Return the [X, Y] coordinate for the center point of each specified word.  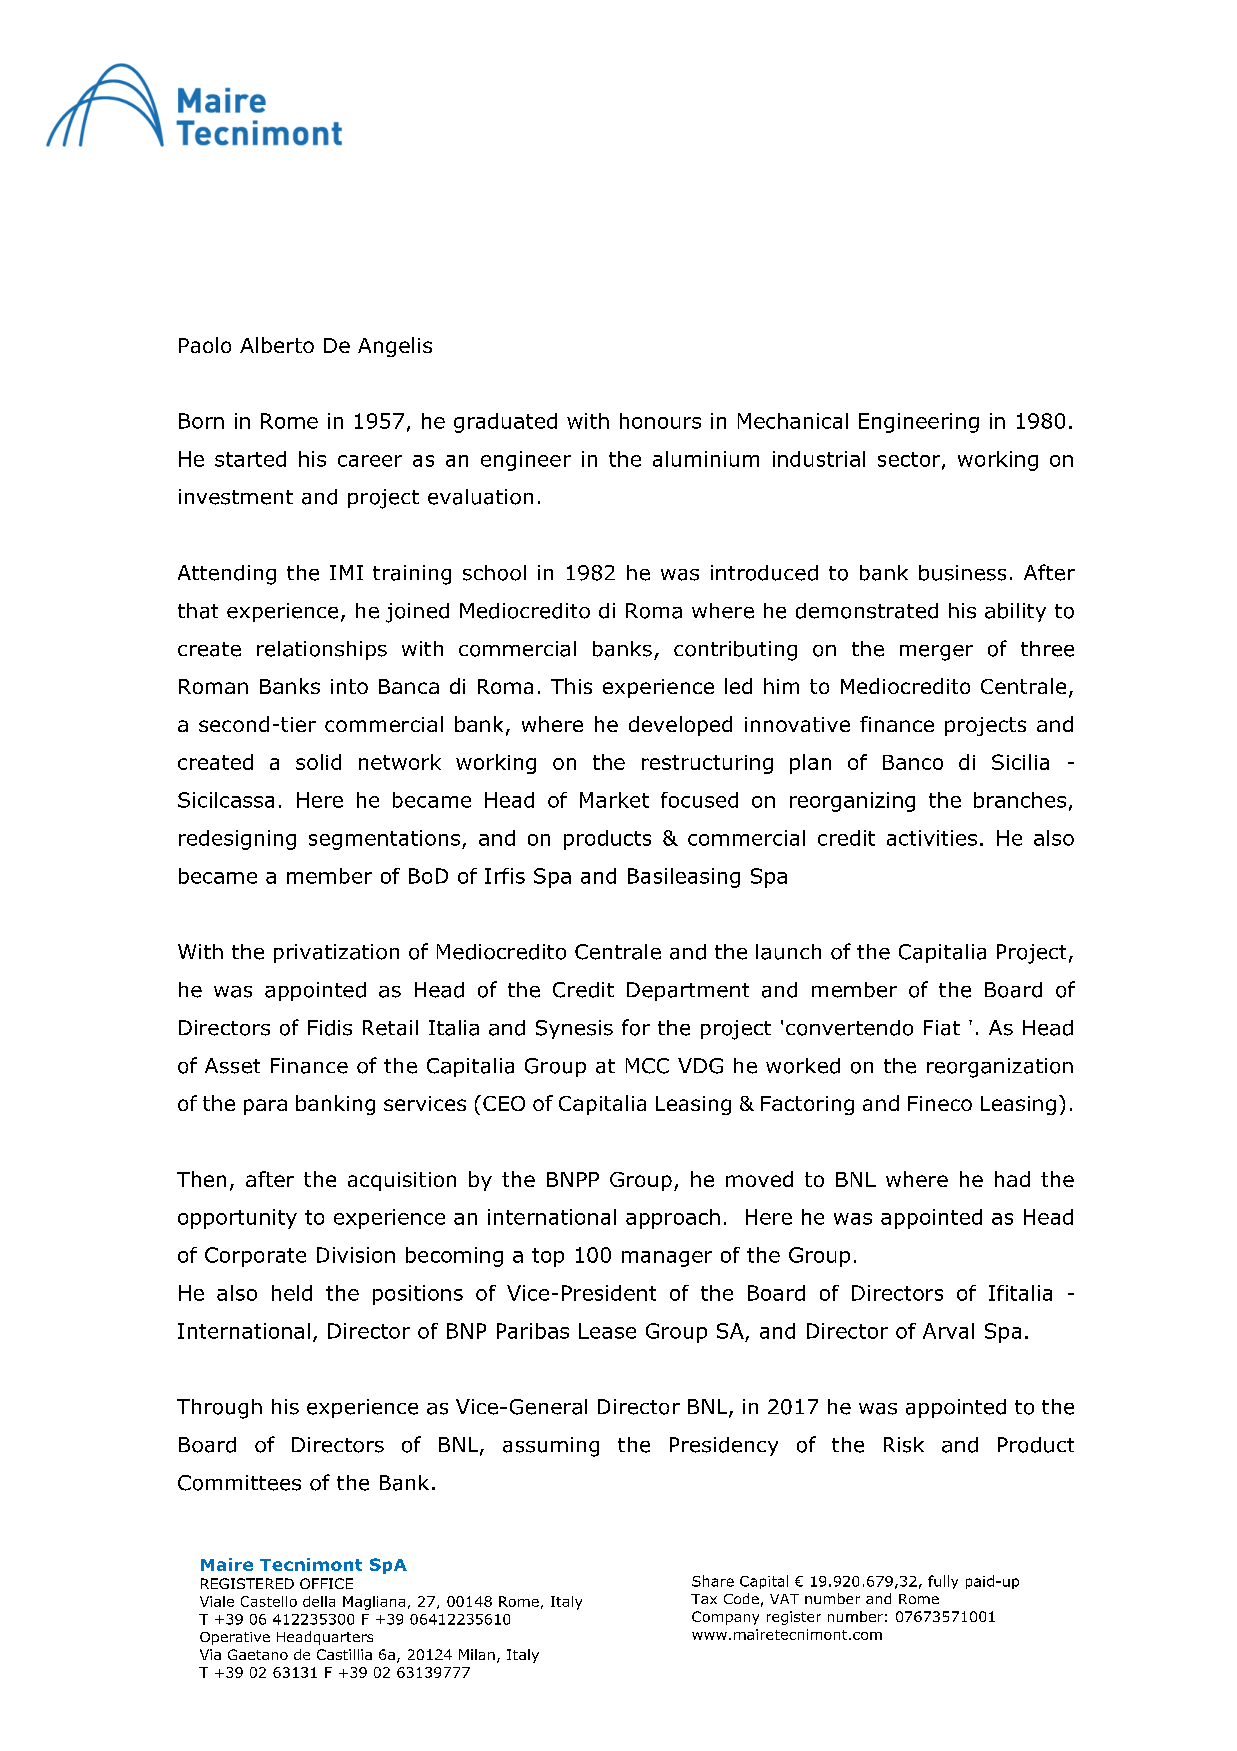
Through [219, 1409]
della [319, 1601]
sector [910, 460]
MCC [647, 1066]
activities [932, 838]
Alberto [277, 345]
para [265, 1107]
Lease [607, 1331]
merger [936, 653]
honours [660, 421]
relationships [322, 650]
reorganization [1000, 1068]
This [571, 686]
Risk [904, 1445]
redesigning [237, 840]
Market [614, 800]
